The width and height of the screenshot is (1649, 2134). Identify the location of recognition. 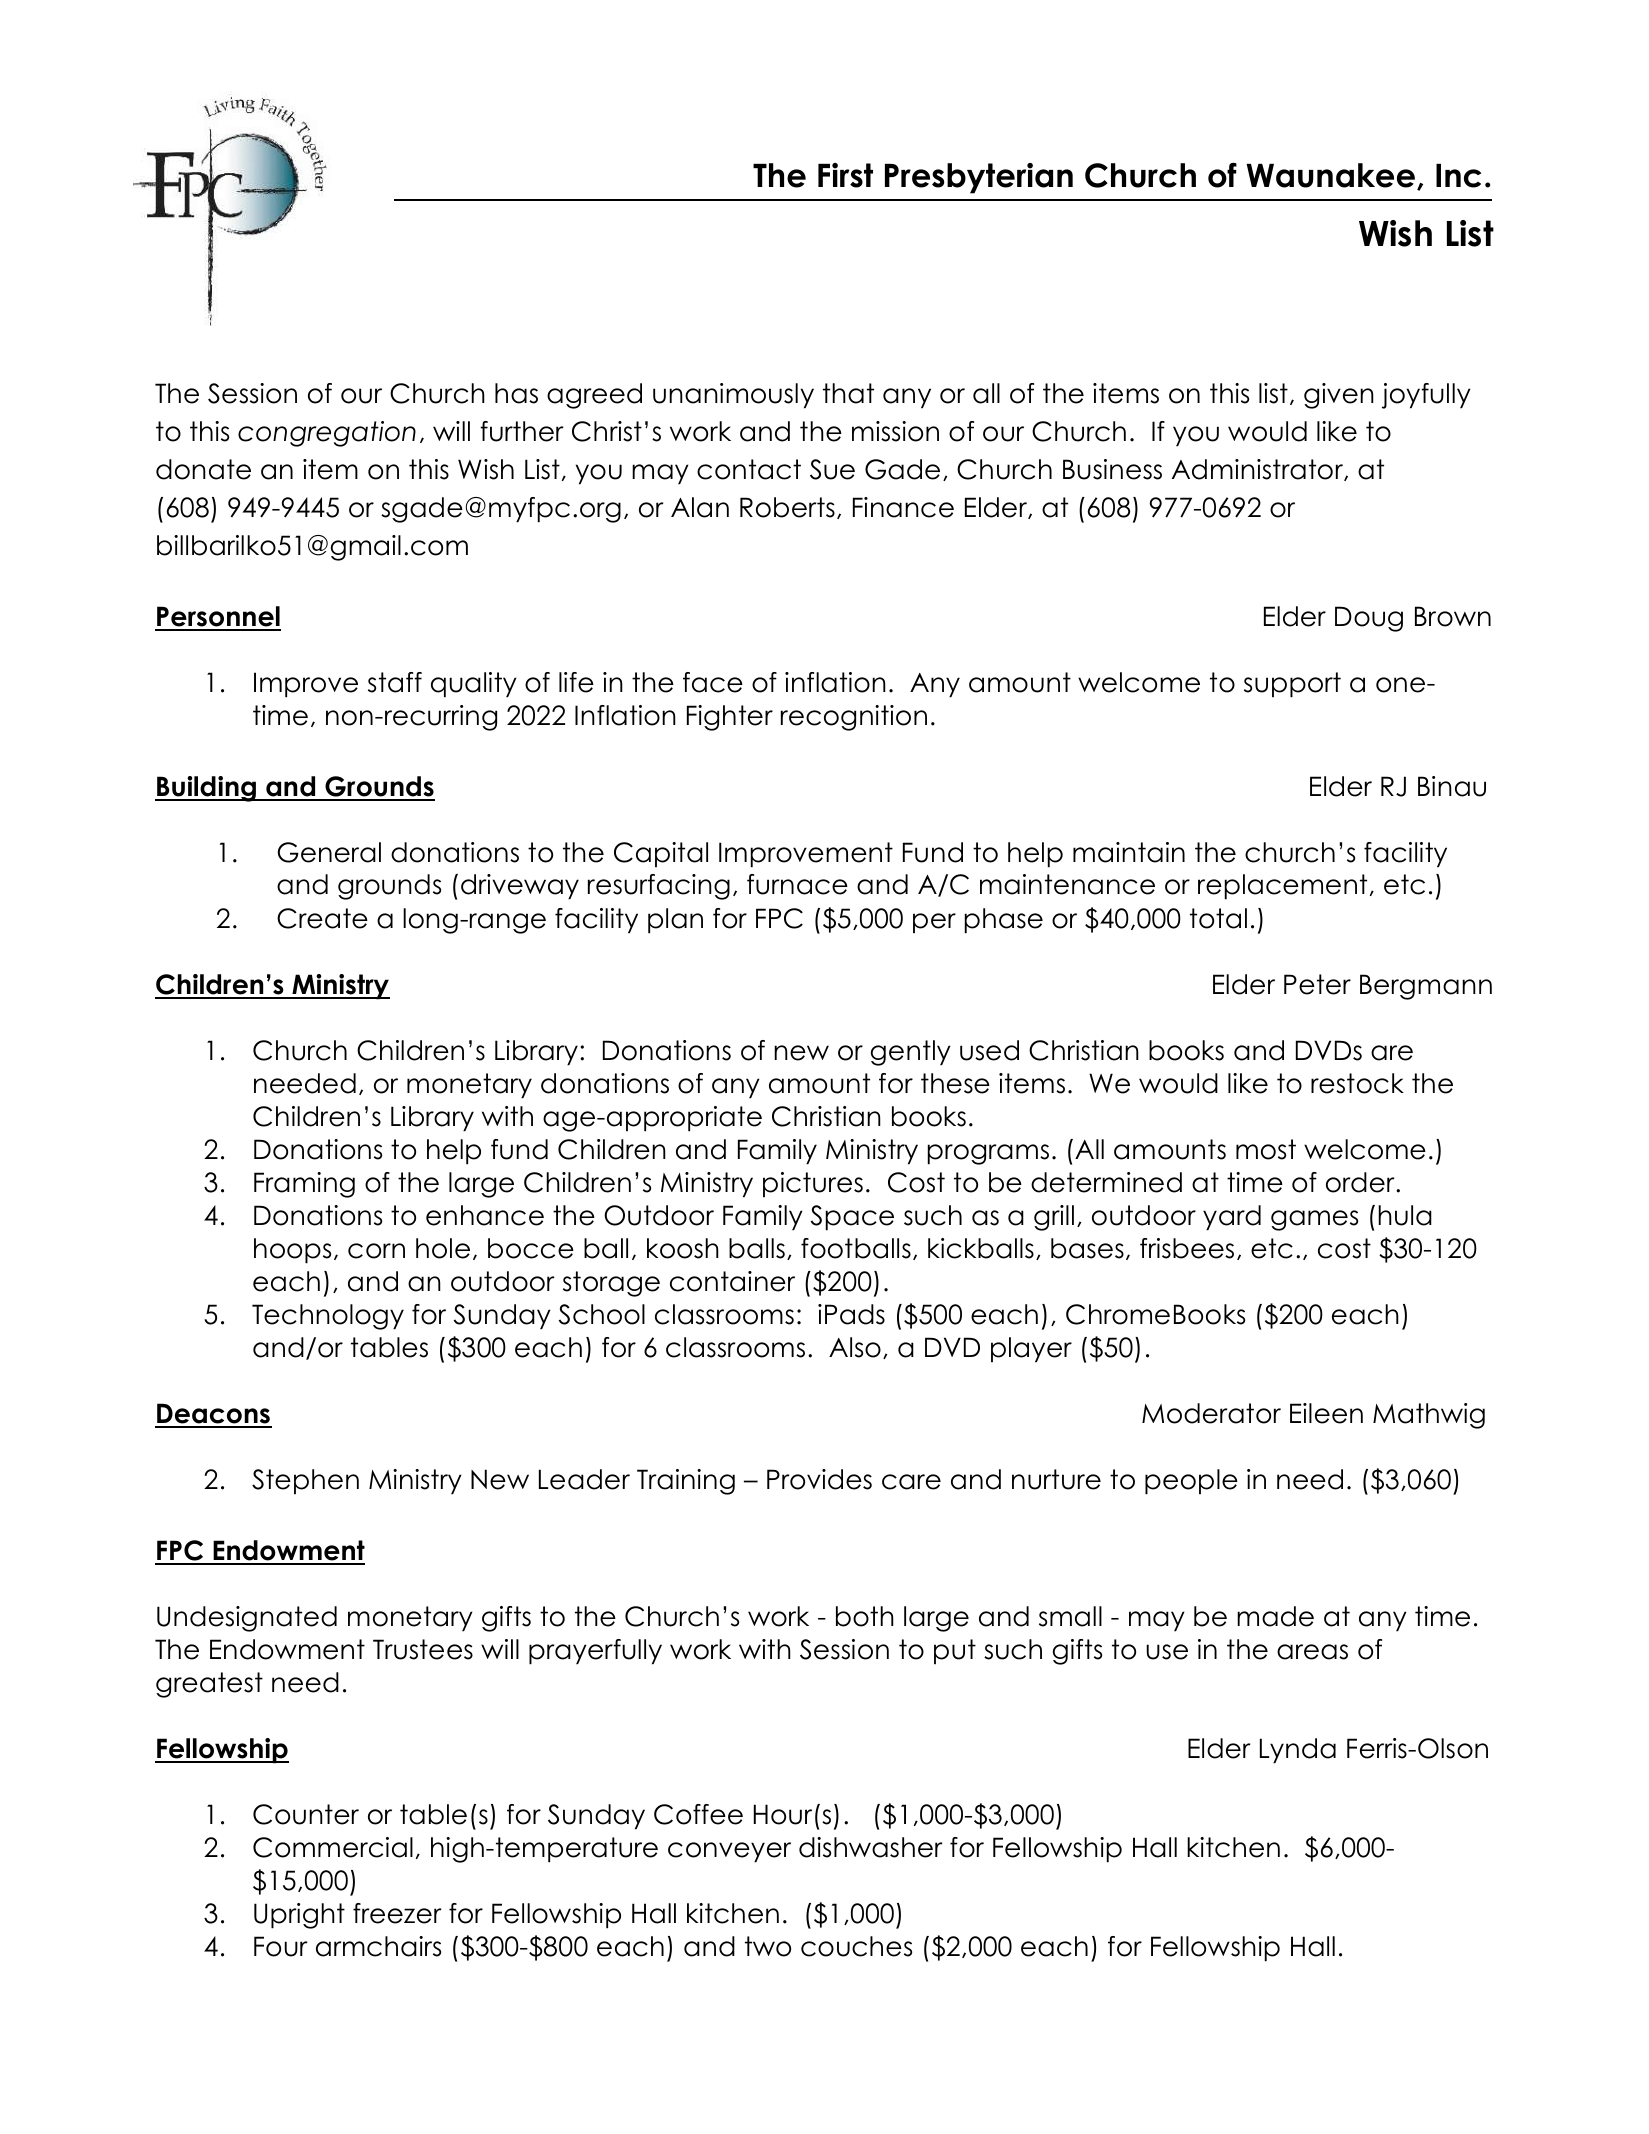
(854, 718).
